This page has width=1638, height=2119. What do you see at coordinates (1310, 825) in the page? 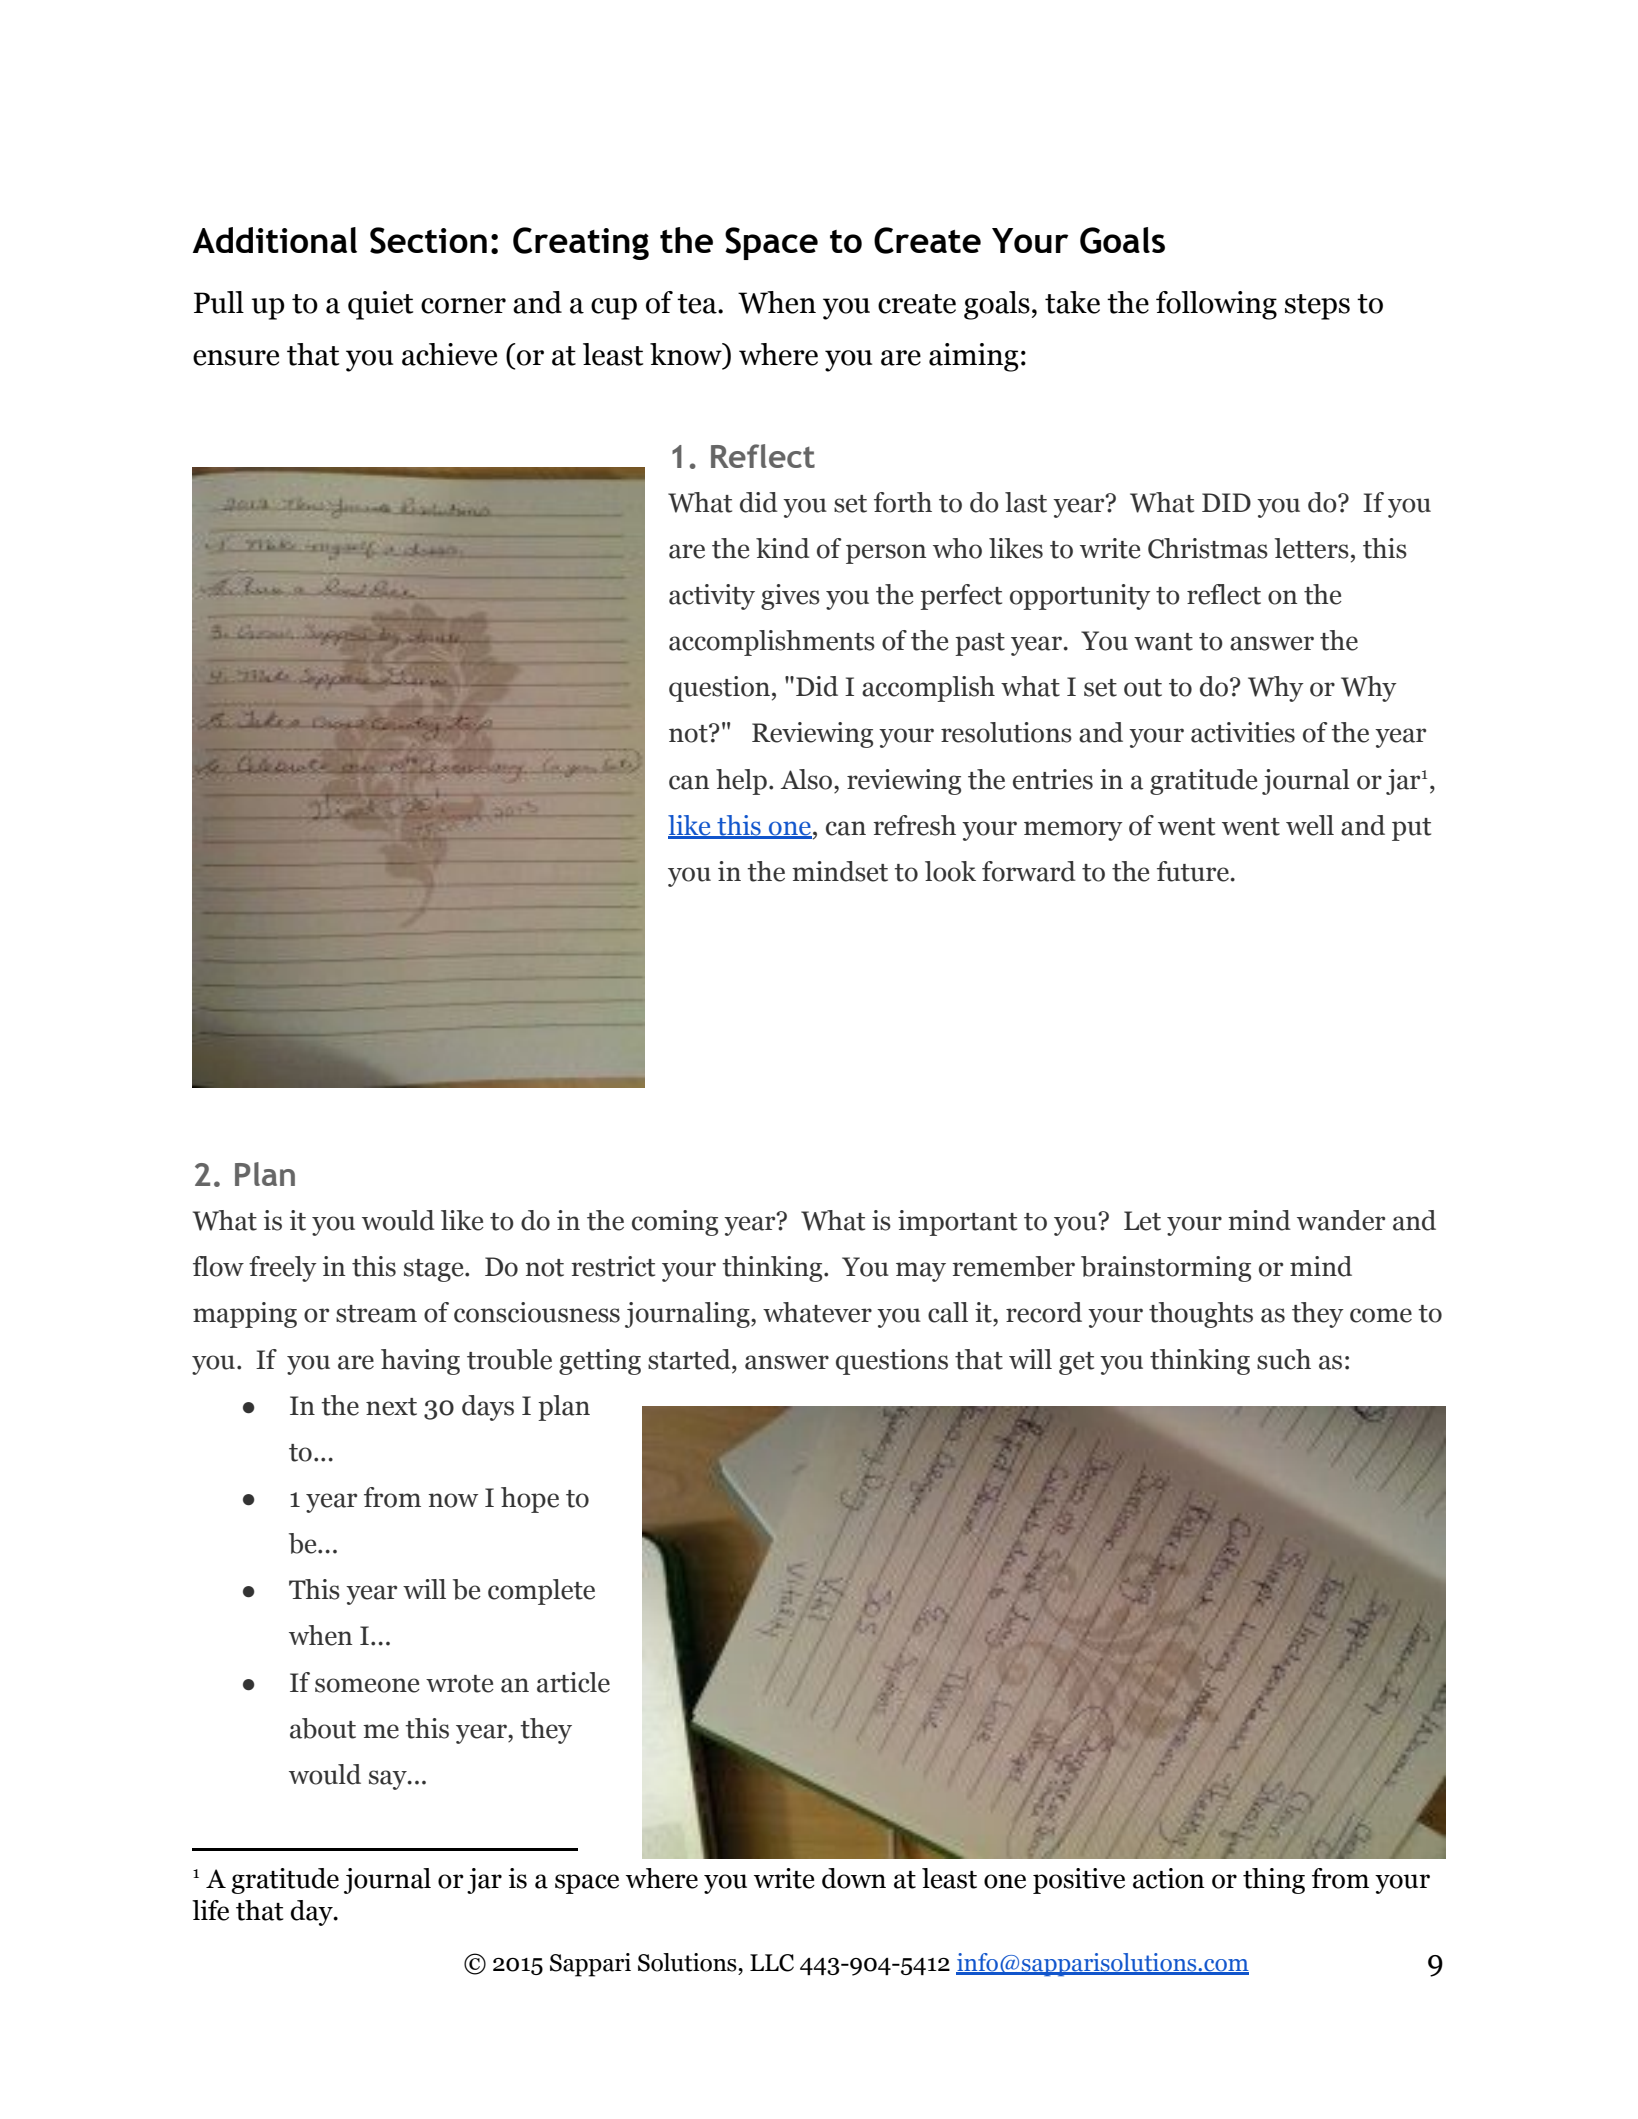
I see `well` at bounding box center [1310, 825].
